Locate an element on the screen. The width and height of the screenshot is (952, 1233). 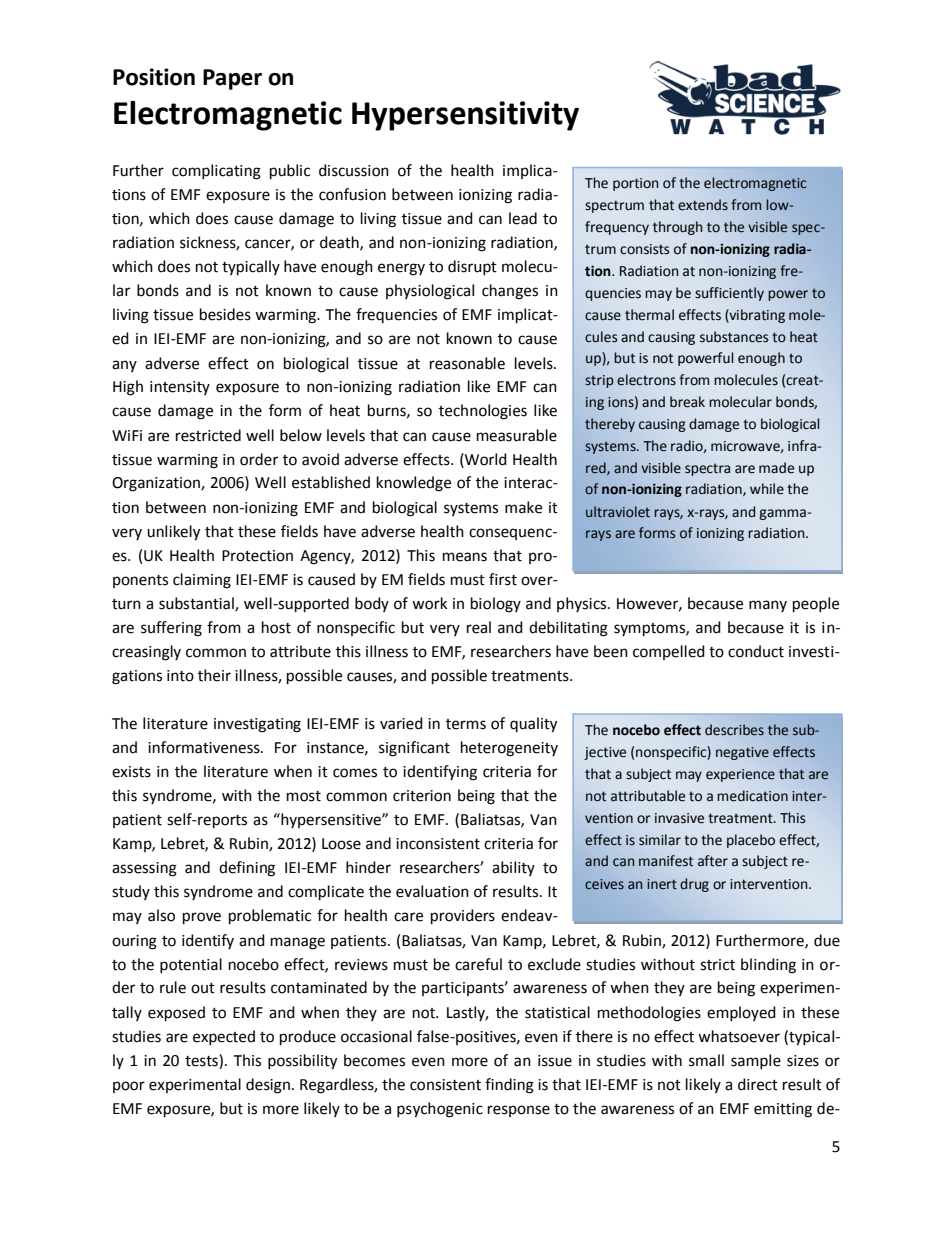
substantial is located at coordinates (197, 604).
